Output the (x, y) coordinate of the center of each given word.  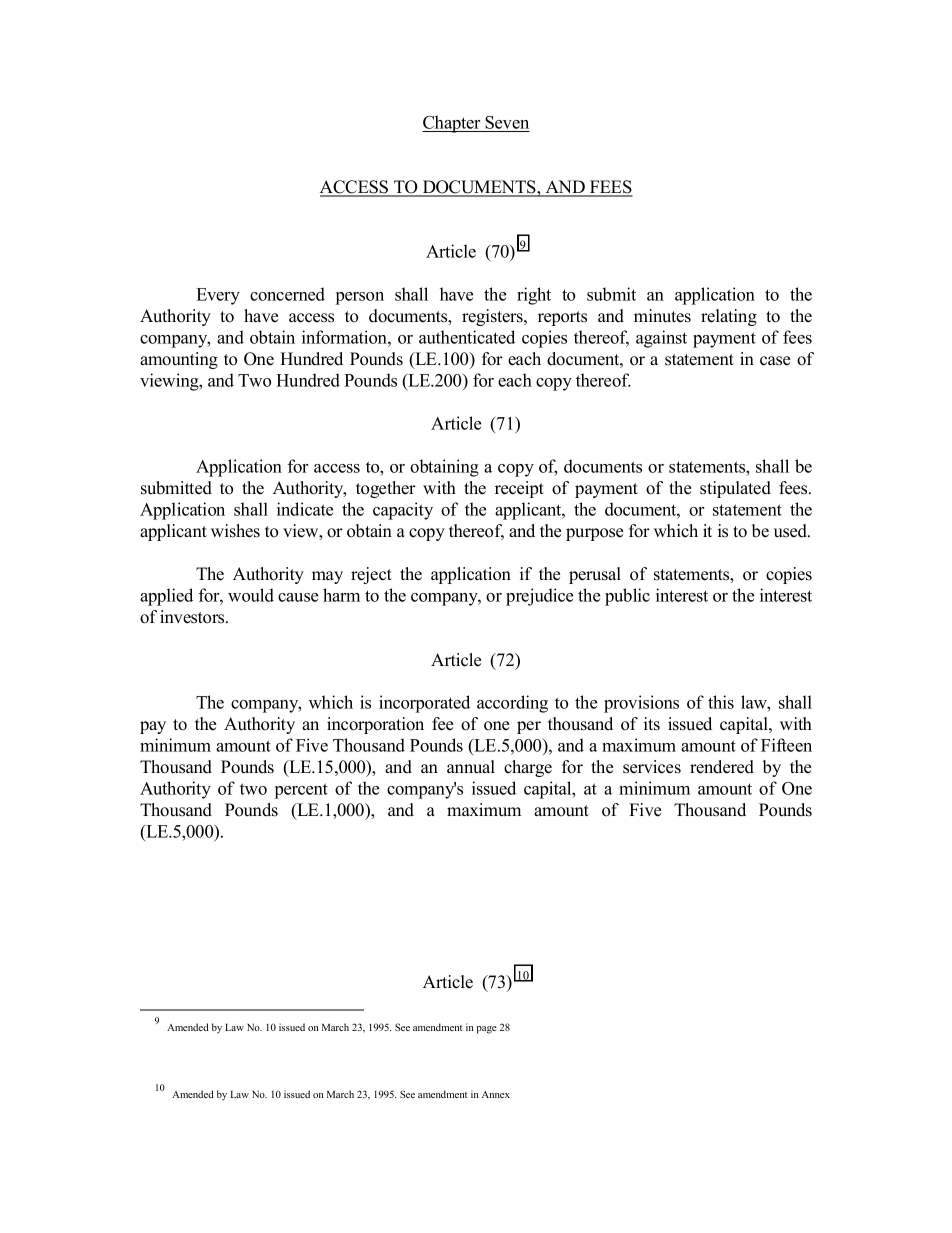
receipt (519, 489)
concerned (287, 294)
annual (471, 767)
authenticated (467, 337)
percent (301, 791)
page (487, 1030)
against (661, 339)
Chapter (452, 124)
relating (729, 317)
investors (193, 617)
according (512, 704)
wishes (235, 531)
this (721, 702)
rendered (722, 767)
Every (218, 296)
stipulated (735, 489)
